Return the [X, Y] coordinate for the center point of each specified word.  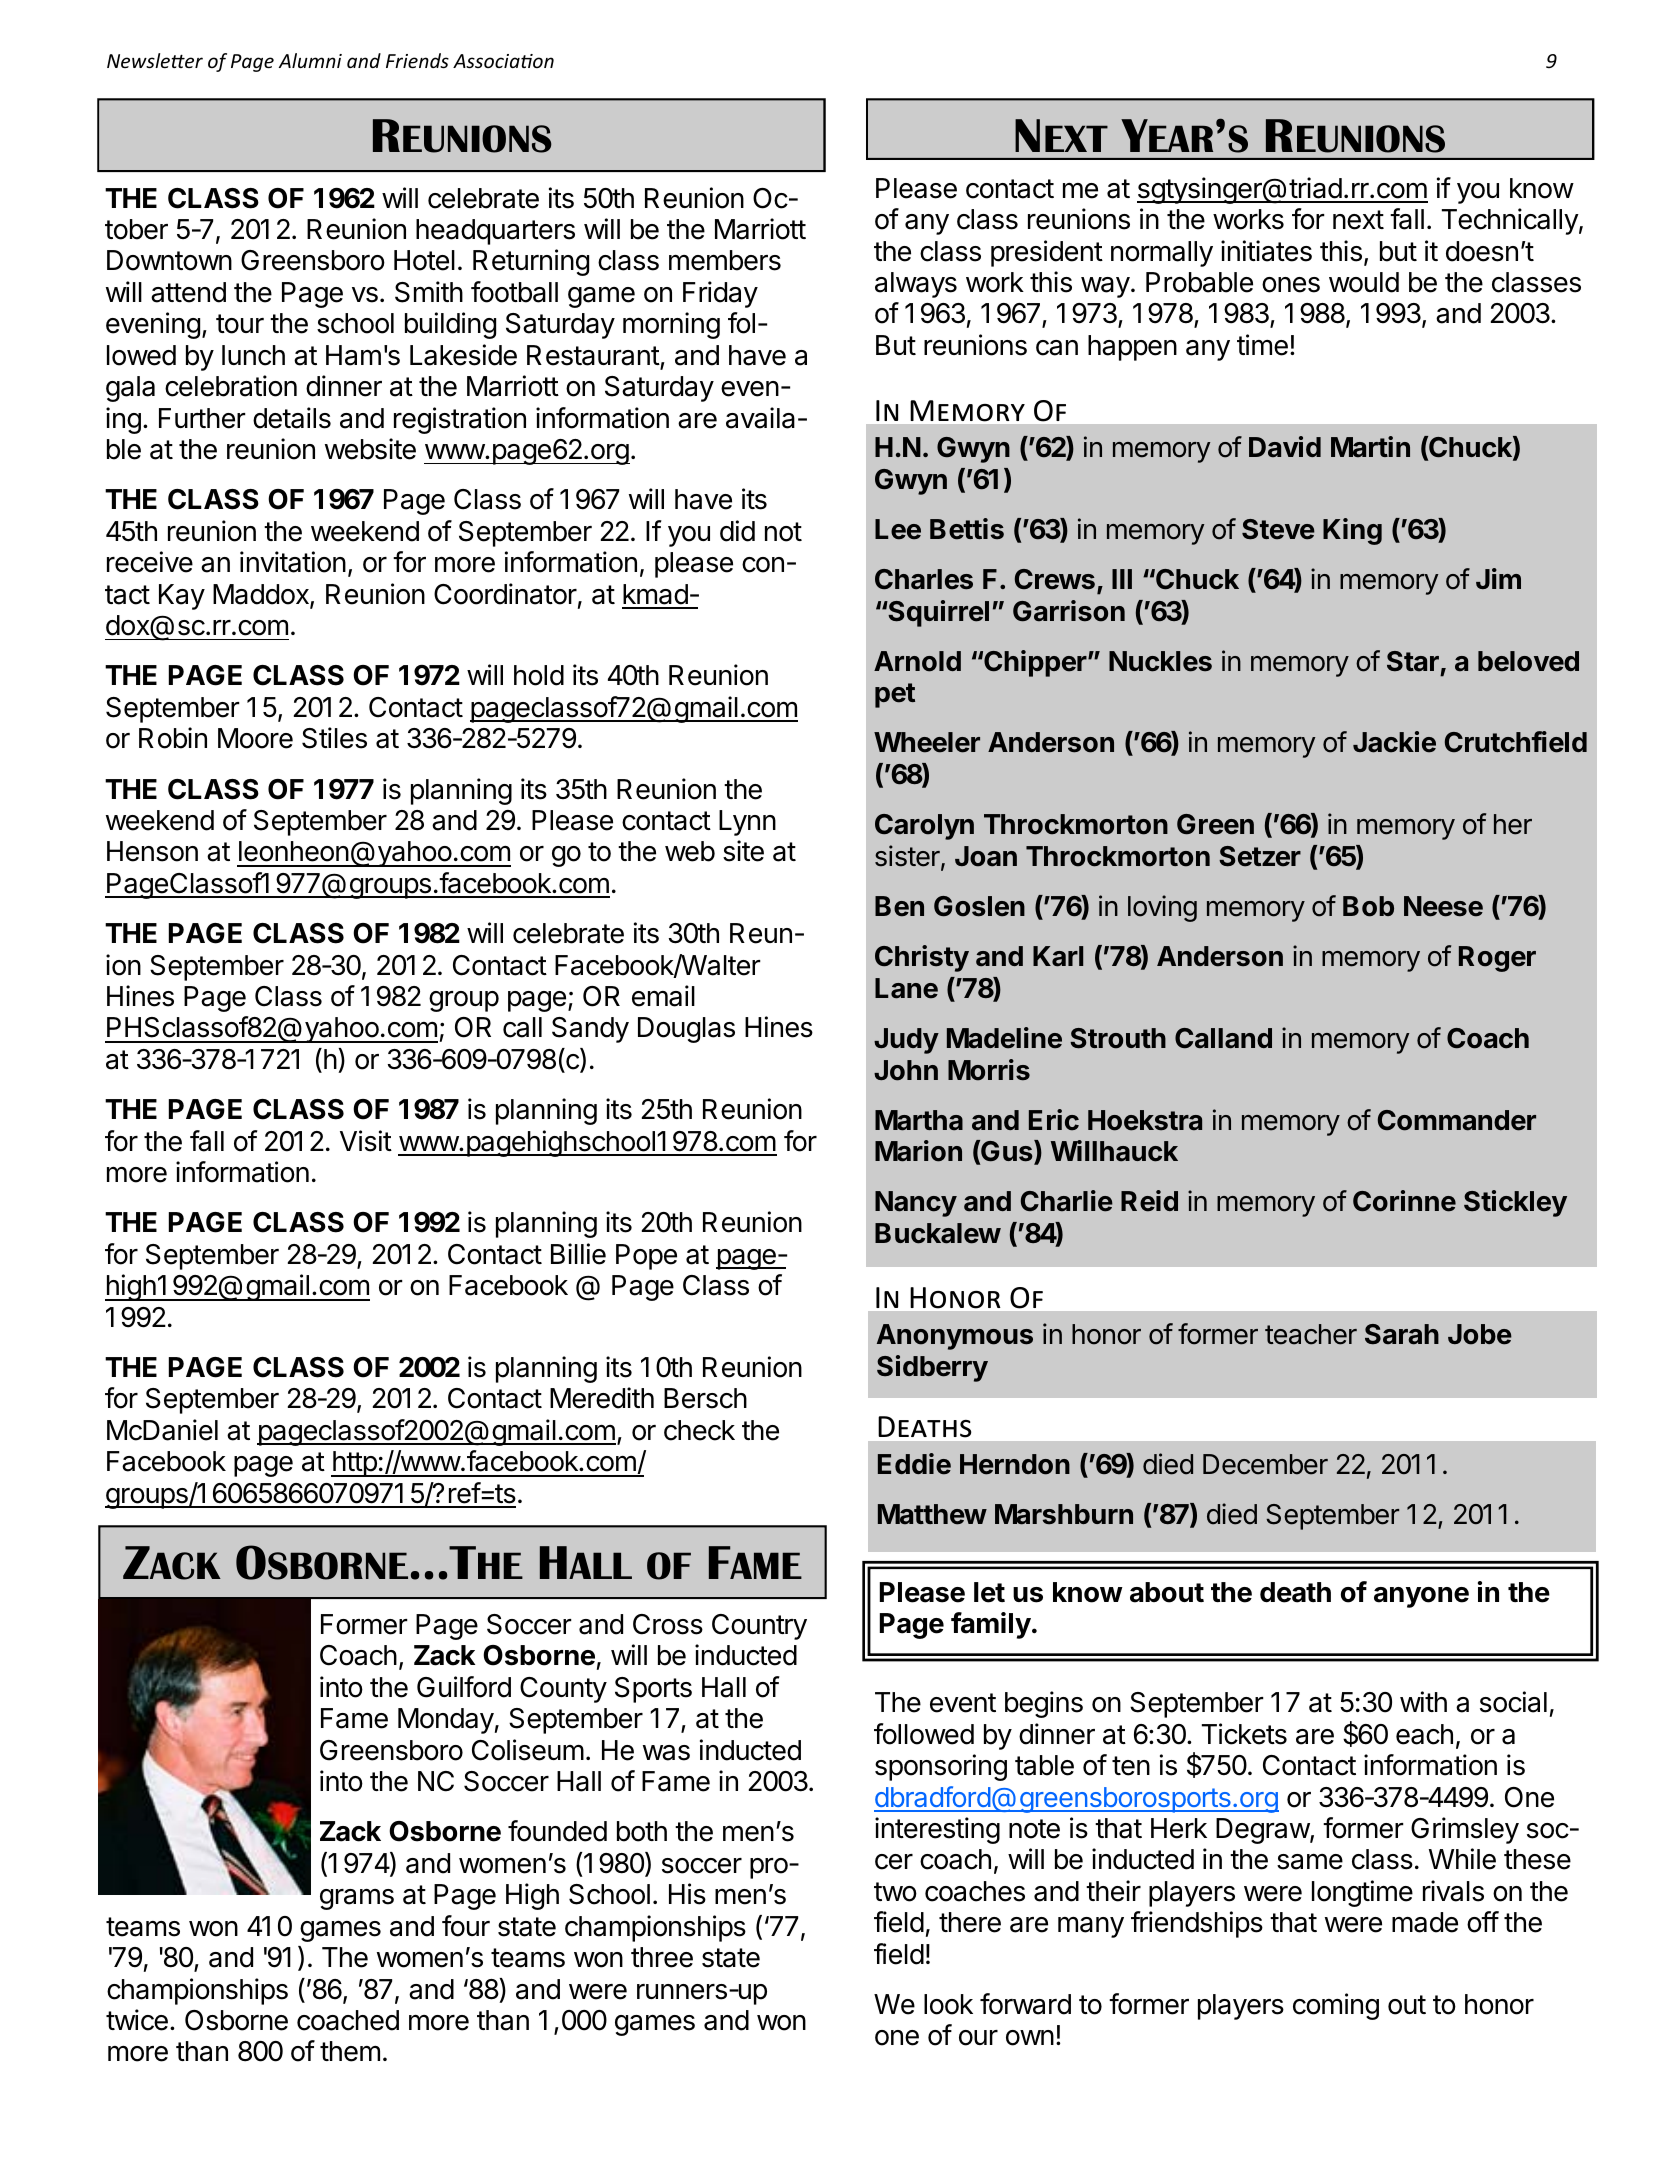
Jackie [1394, 742]
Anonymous [955, 1337]
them [350, 2051]
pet [895, 695]
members [725, 260]
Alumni [310, 60]
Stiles [334, 738]
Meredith [602, 1398]
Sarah [1402, 1334]
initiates [1266, 251]
